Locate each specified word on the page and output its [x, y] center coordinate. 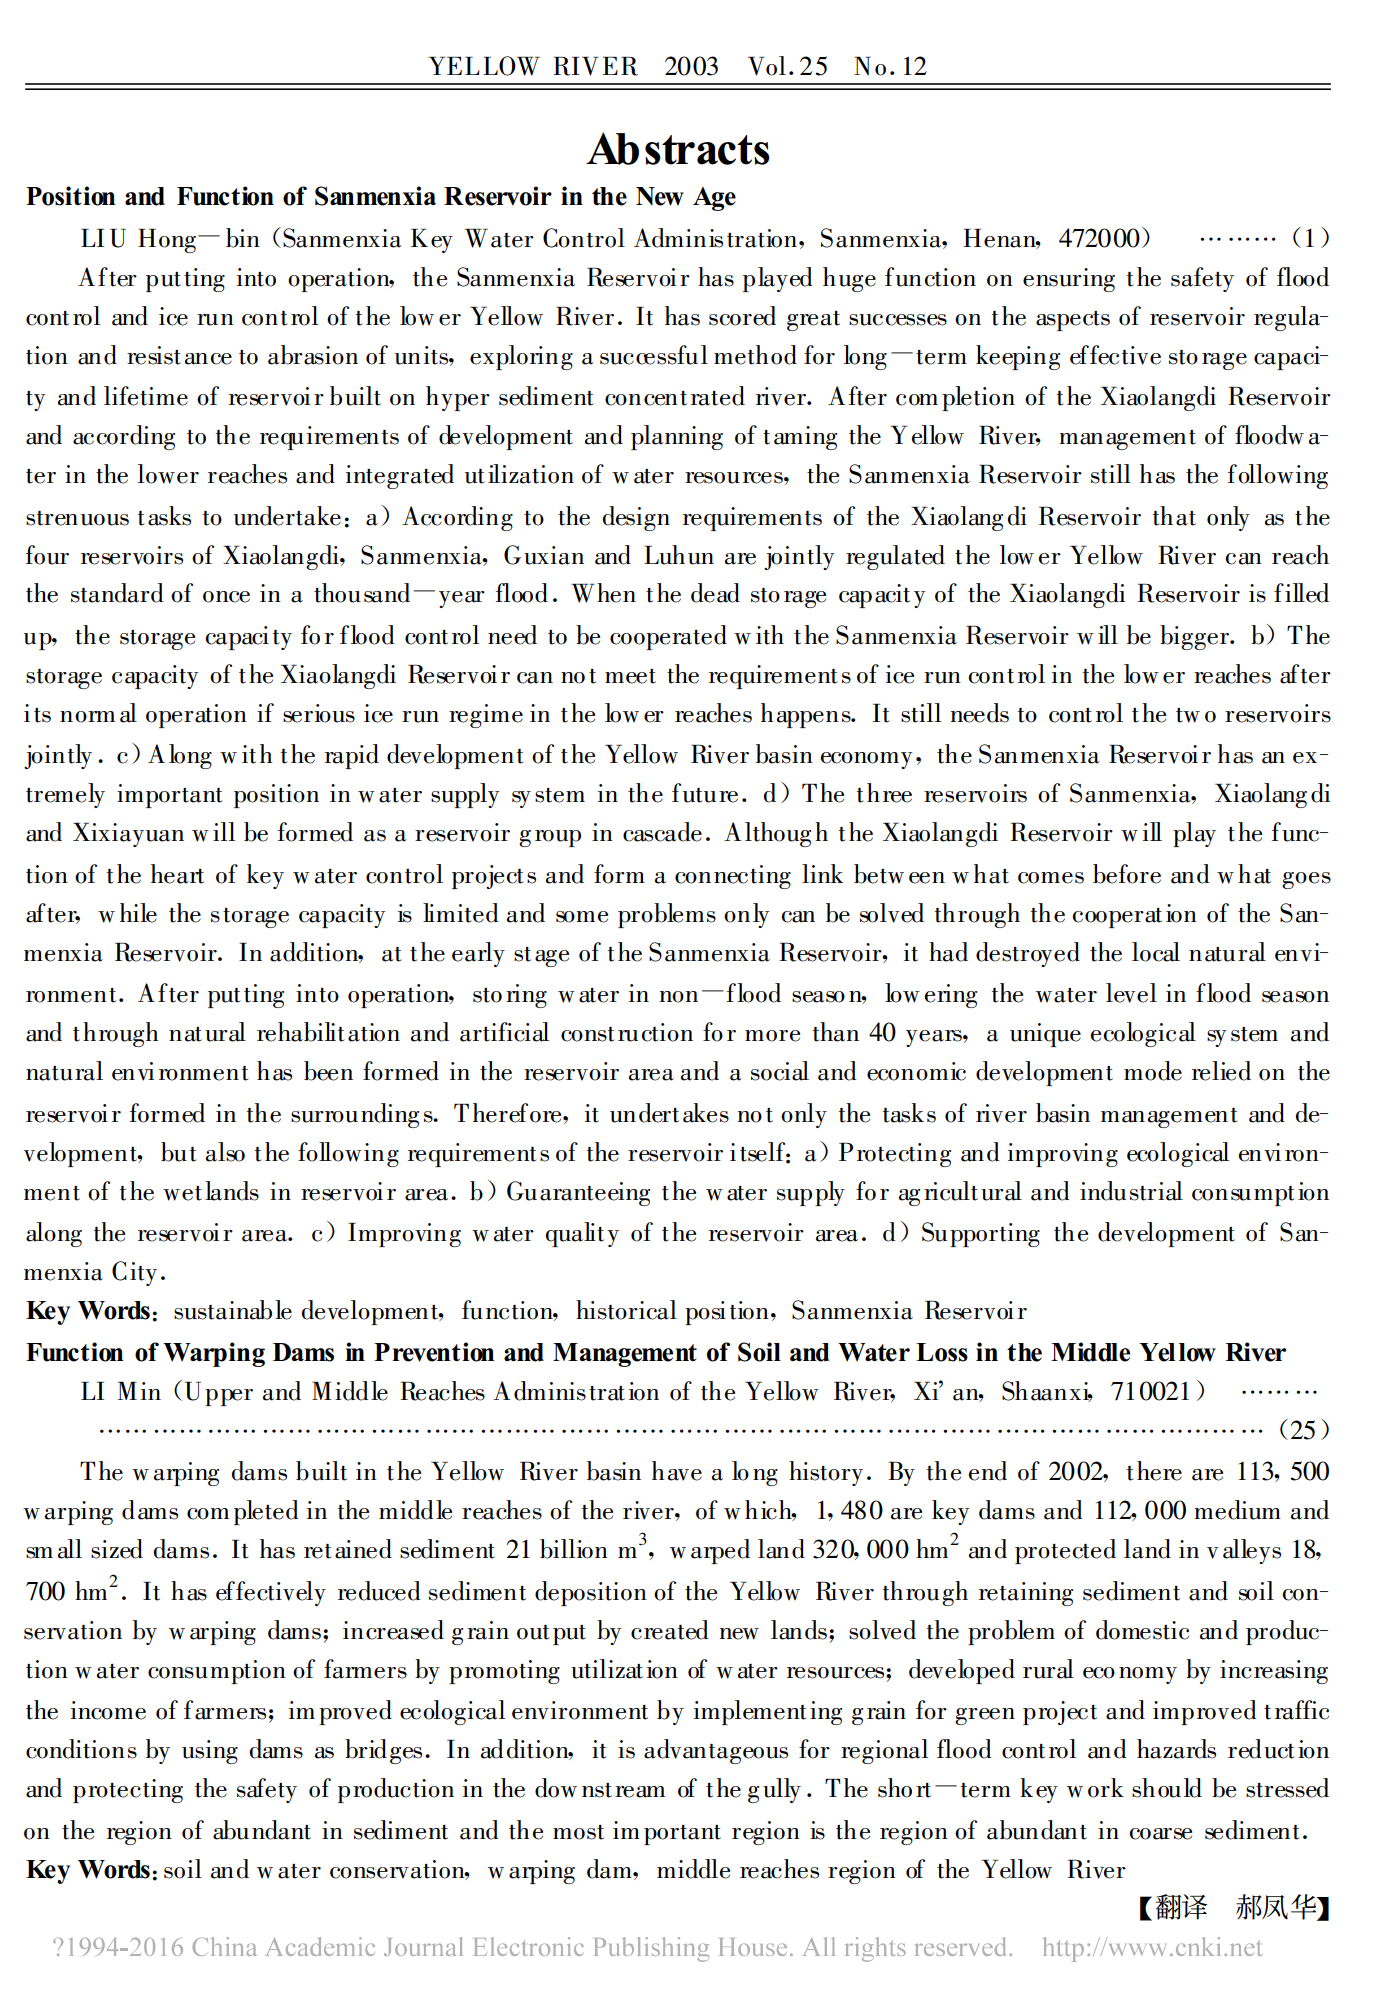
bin [243, 238]
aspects [1073, 321]
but [179, 1152]
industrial [1131, 1191]
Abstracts [678, 148]
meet [630, 676]
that [1174, 516]
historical [626, 1310]
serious [319, 713]
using [210, 1752]
